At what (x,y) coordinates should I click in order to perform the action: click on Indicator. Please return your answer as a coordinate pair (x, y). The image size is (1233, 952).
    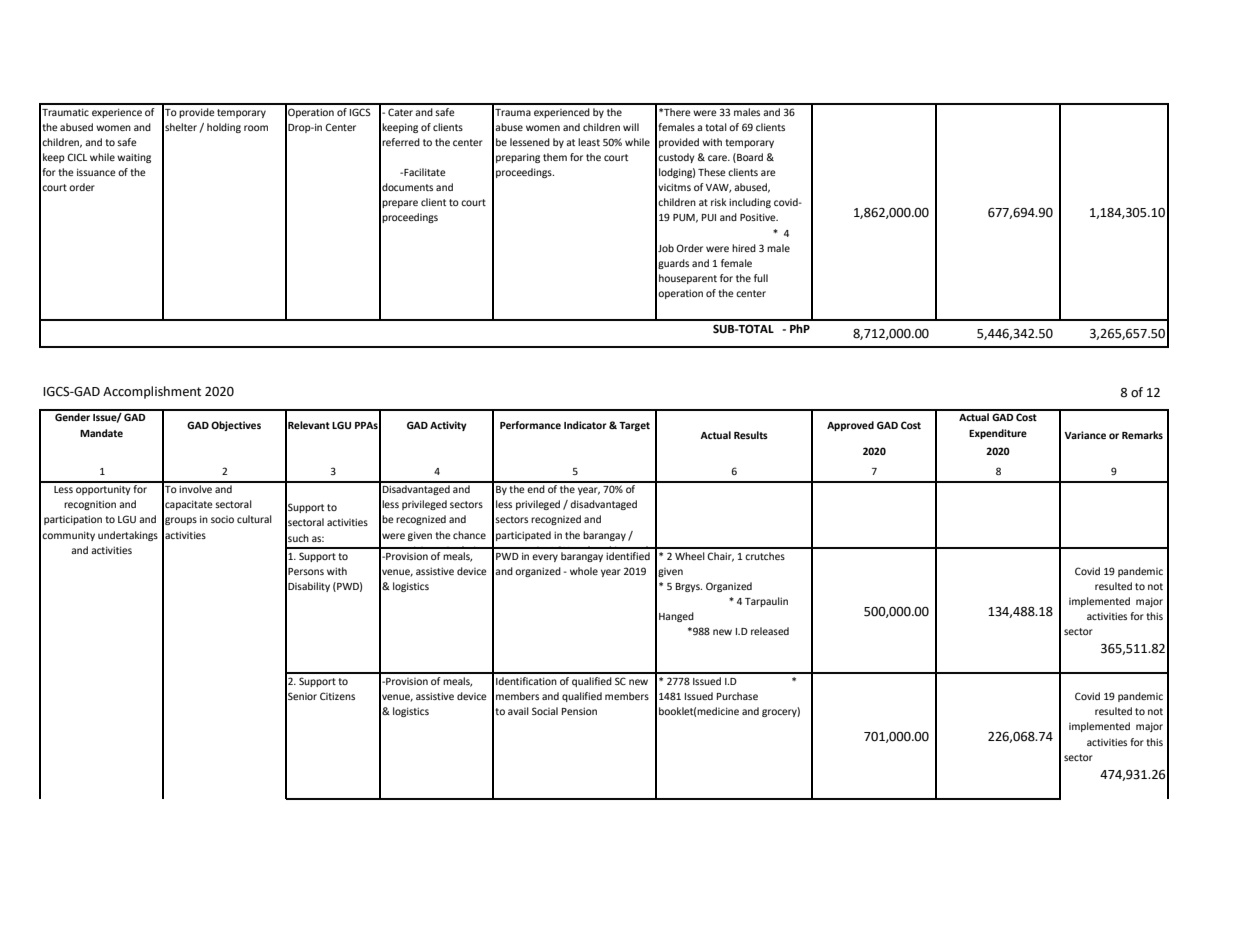
    Looking at the image, I should click on (585, 425).
